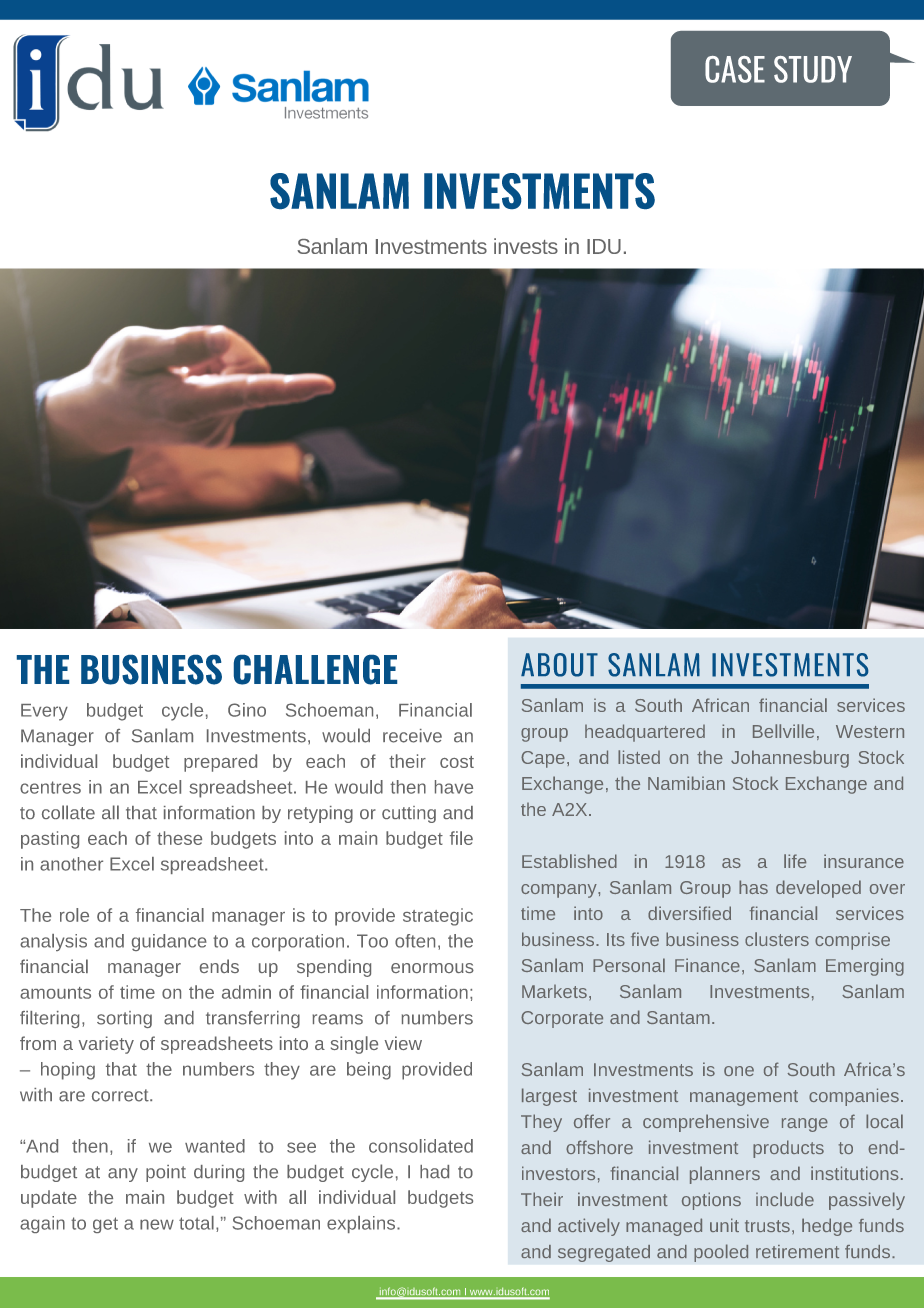 The width and height of the screenshot is (924, 1308). What do you see at coordinates (457, 762) in the screenshot?
I see `cost` at bounding box center [457, 762].
